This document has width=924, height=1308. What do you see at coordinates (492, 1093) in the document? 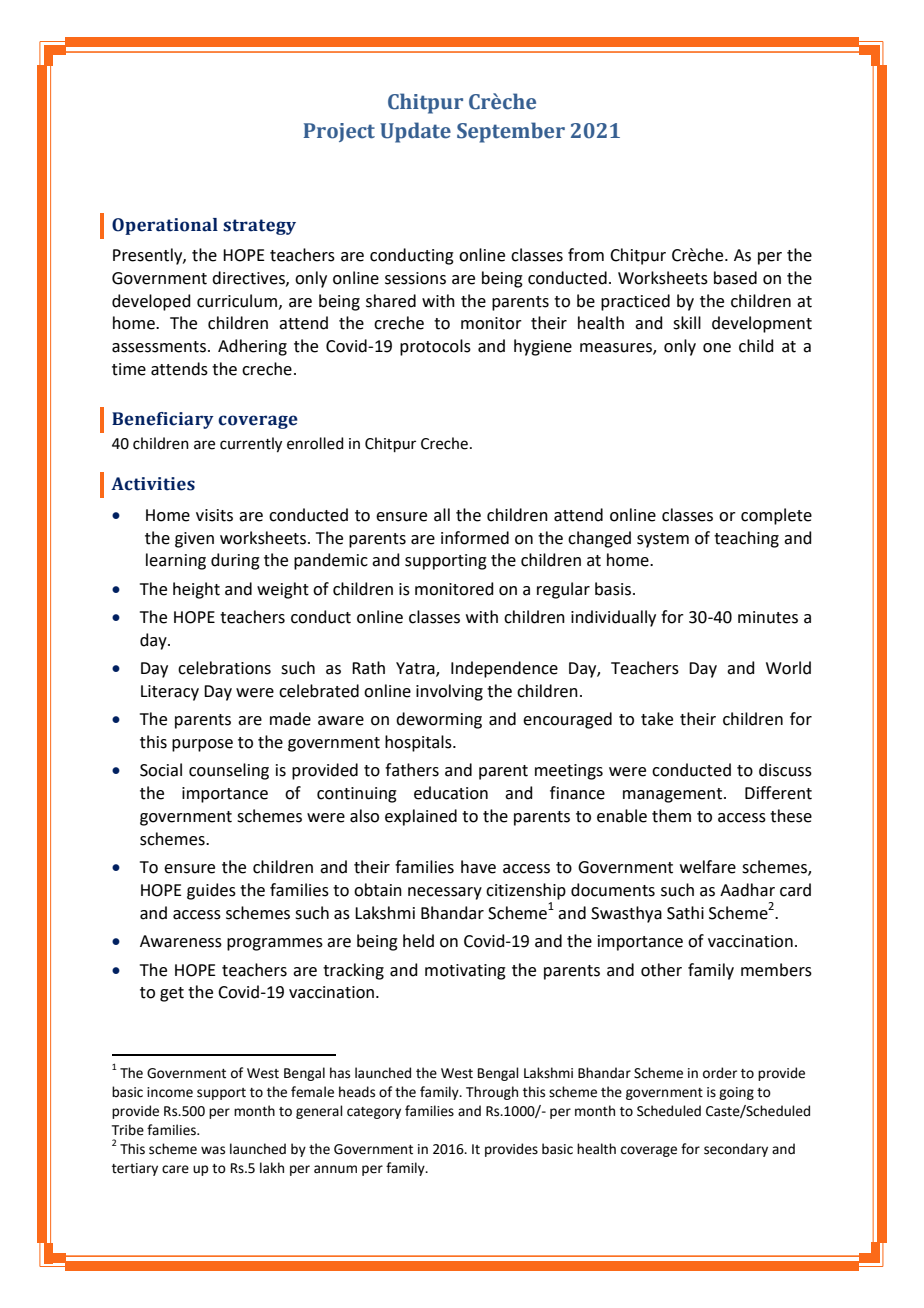
I see `Through` at bounding box center [492, 1093].
